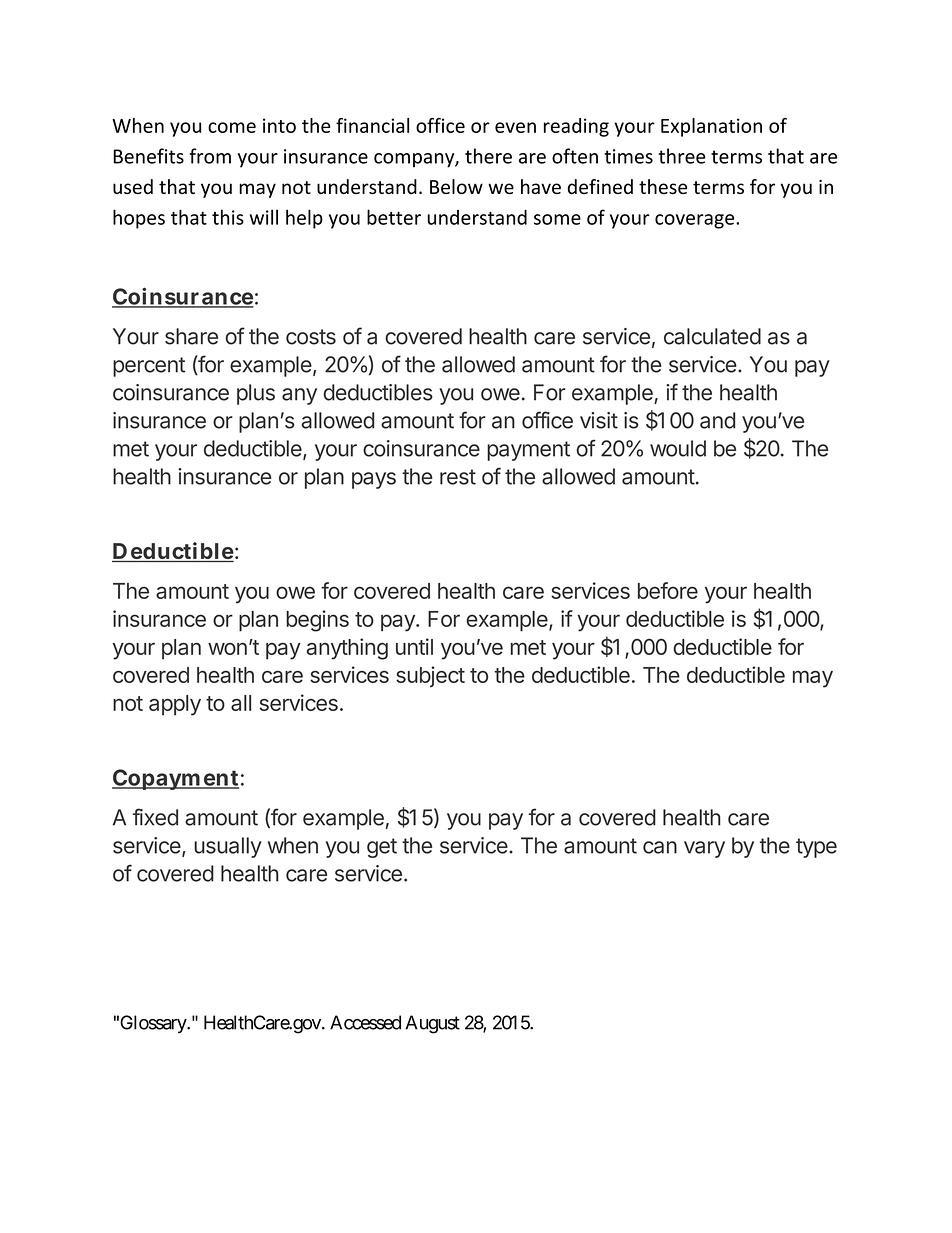 The width and height of the screenshot is (952, 1233). What do you see at coordinates (488, 156) in the screenshot?
I see `there` at bounding box center [488, 156].
